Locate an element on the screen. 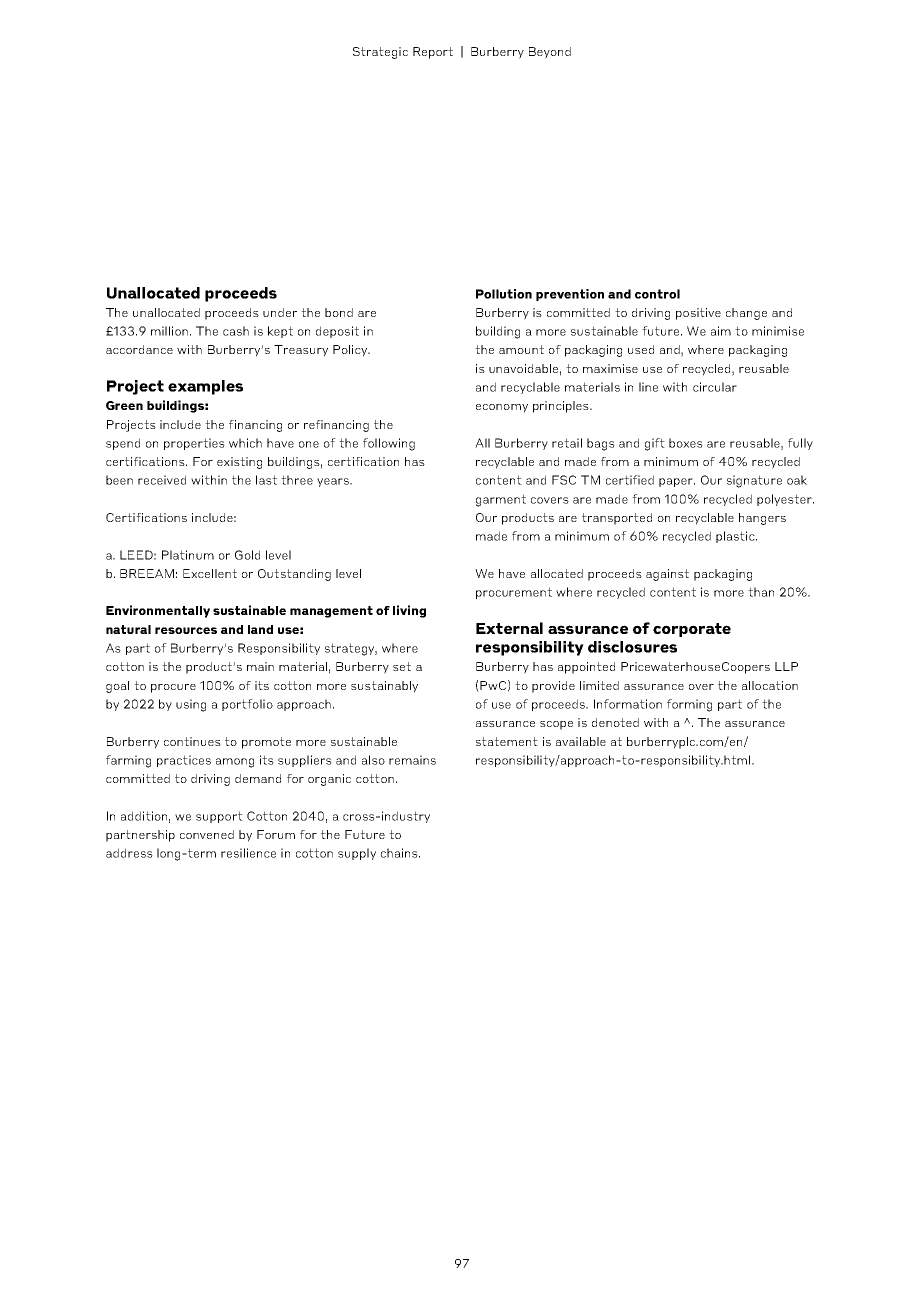  million is located at coordinates (169, 331).
